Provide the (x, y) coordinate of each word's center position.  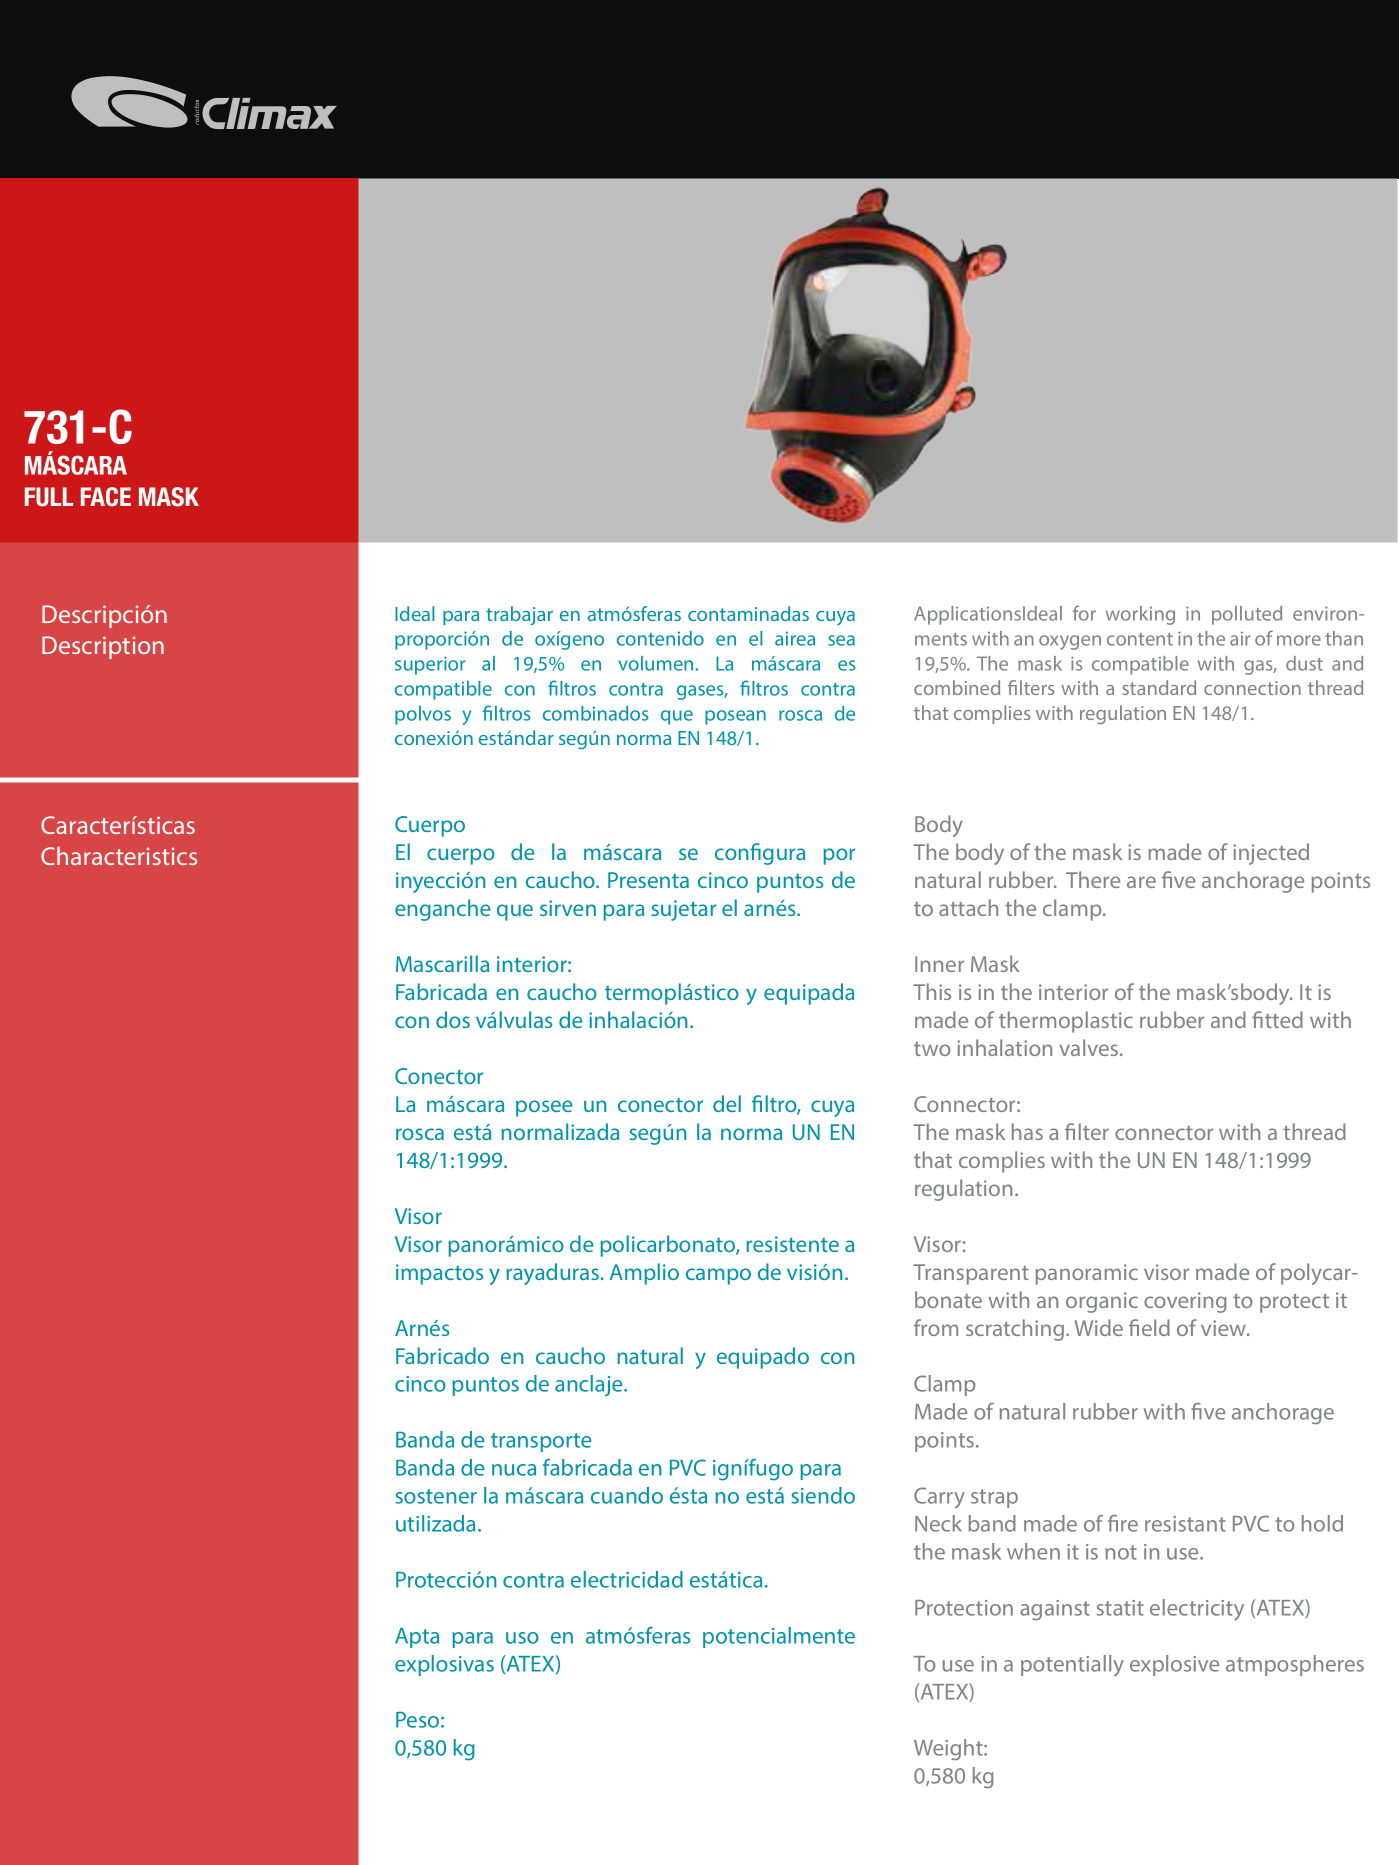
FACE (106, 497)
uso (522, 1638)
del (727, 1103)
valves (1090, 1047)
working (1140, 615)
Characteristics (119, 855)
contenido (660, 638)
